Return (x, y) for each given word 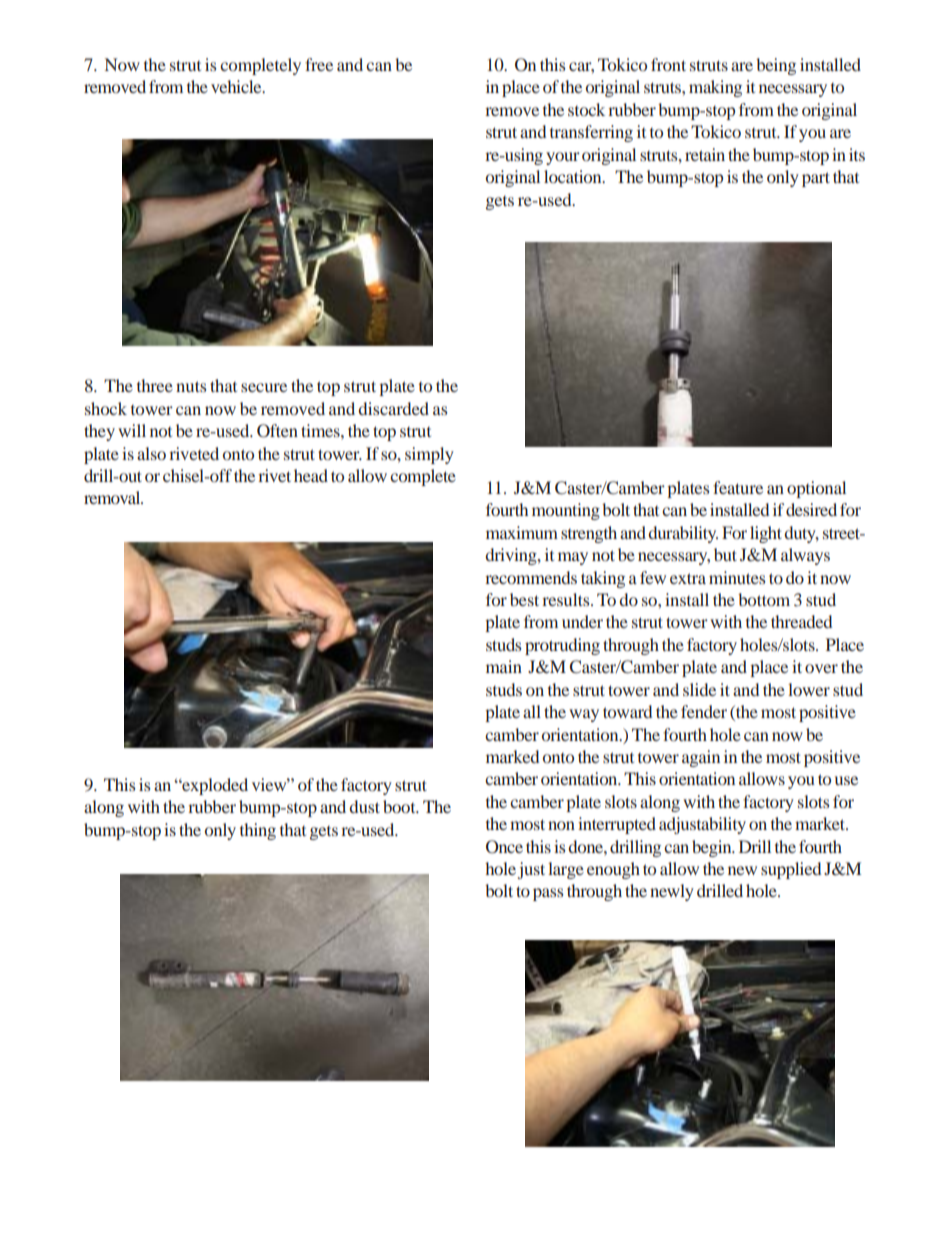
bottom (764, 599)
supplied (791, 870)
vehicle (237, 86)
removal (113, 497)
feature (738, 487)
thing (258, 831)
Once (504, 847)
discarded (393, 408)
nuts (191, 386)
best (524, 599)
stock (586, 109)
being (776, 66)
